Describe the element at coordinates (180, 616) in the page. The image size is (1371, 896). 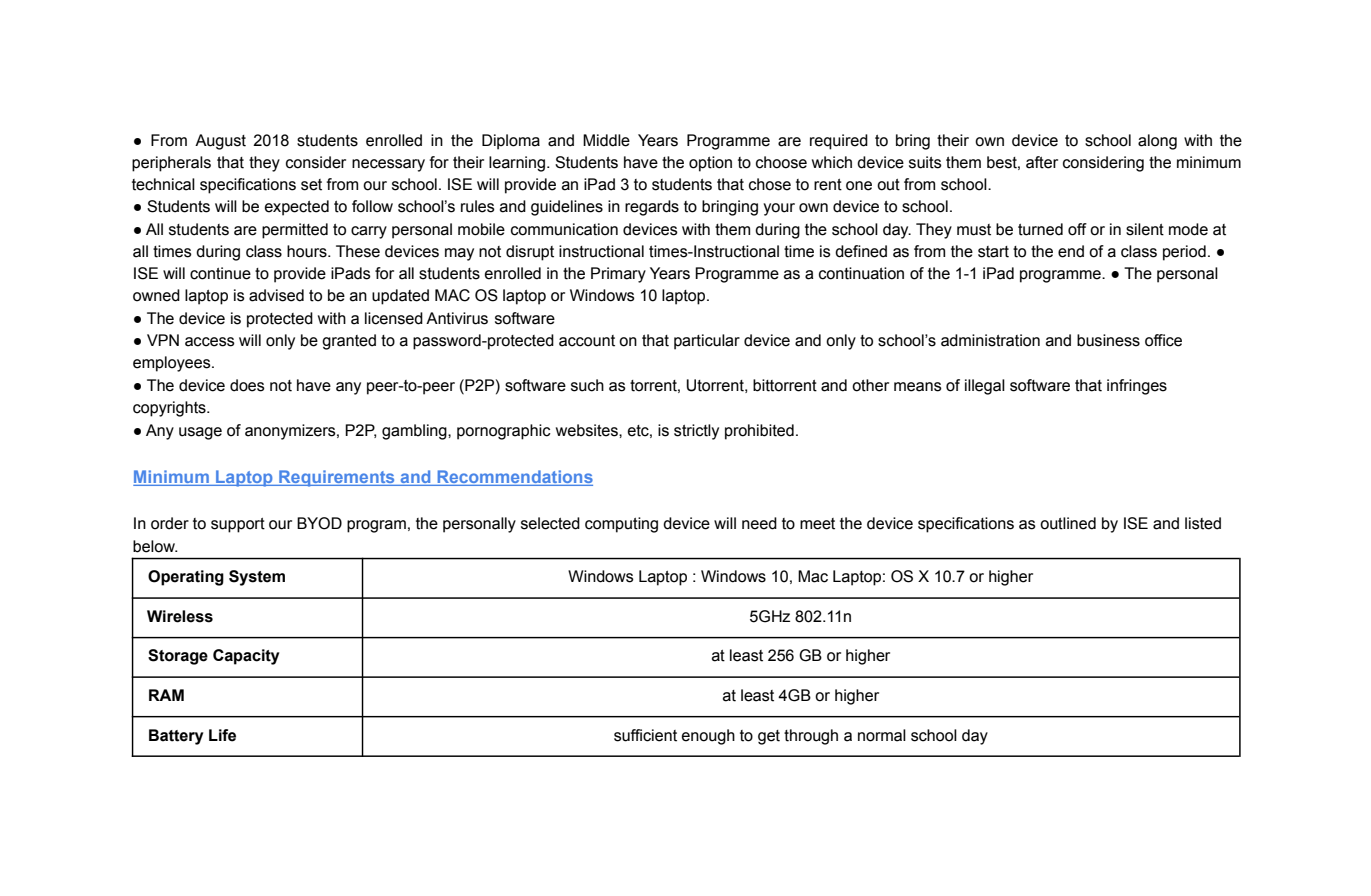
I see `Wireless` at that location.
